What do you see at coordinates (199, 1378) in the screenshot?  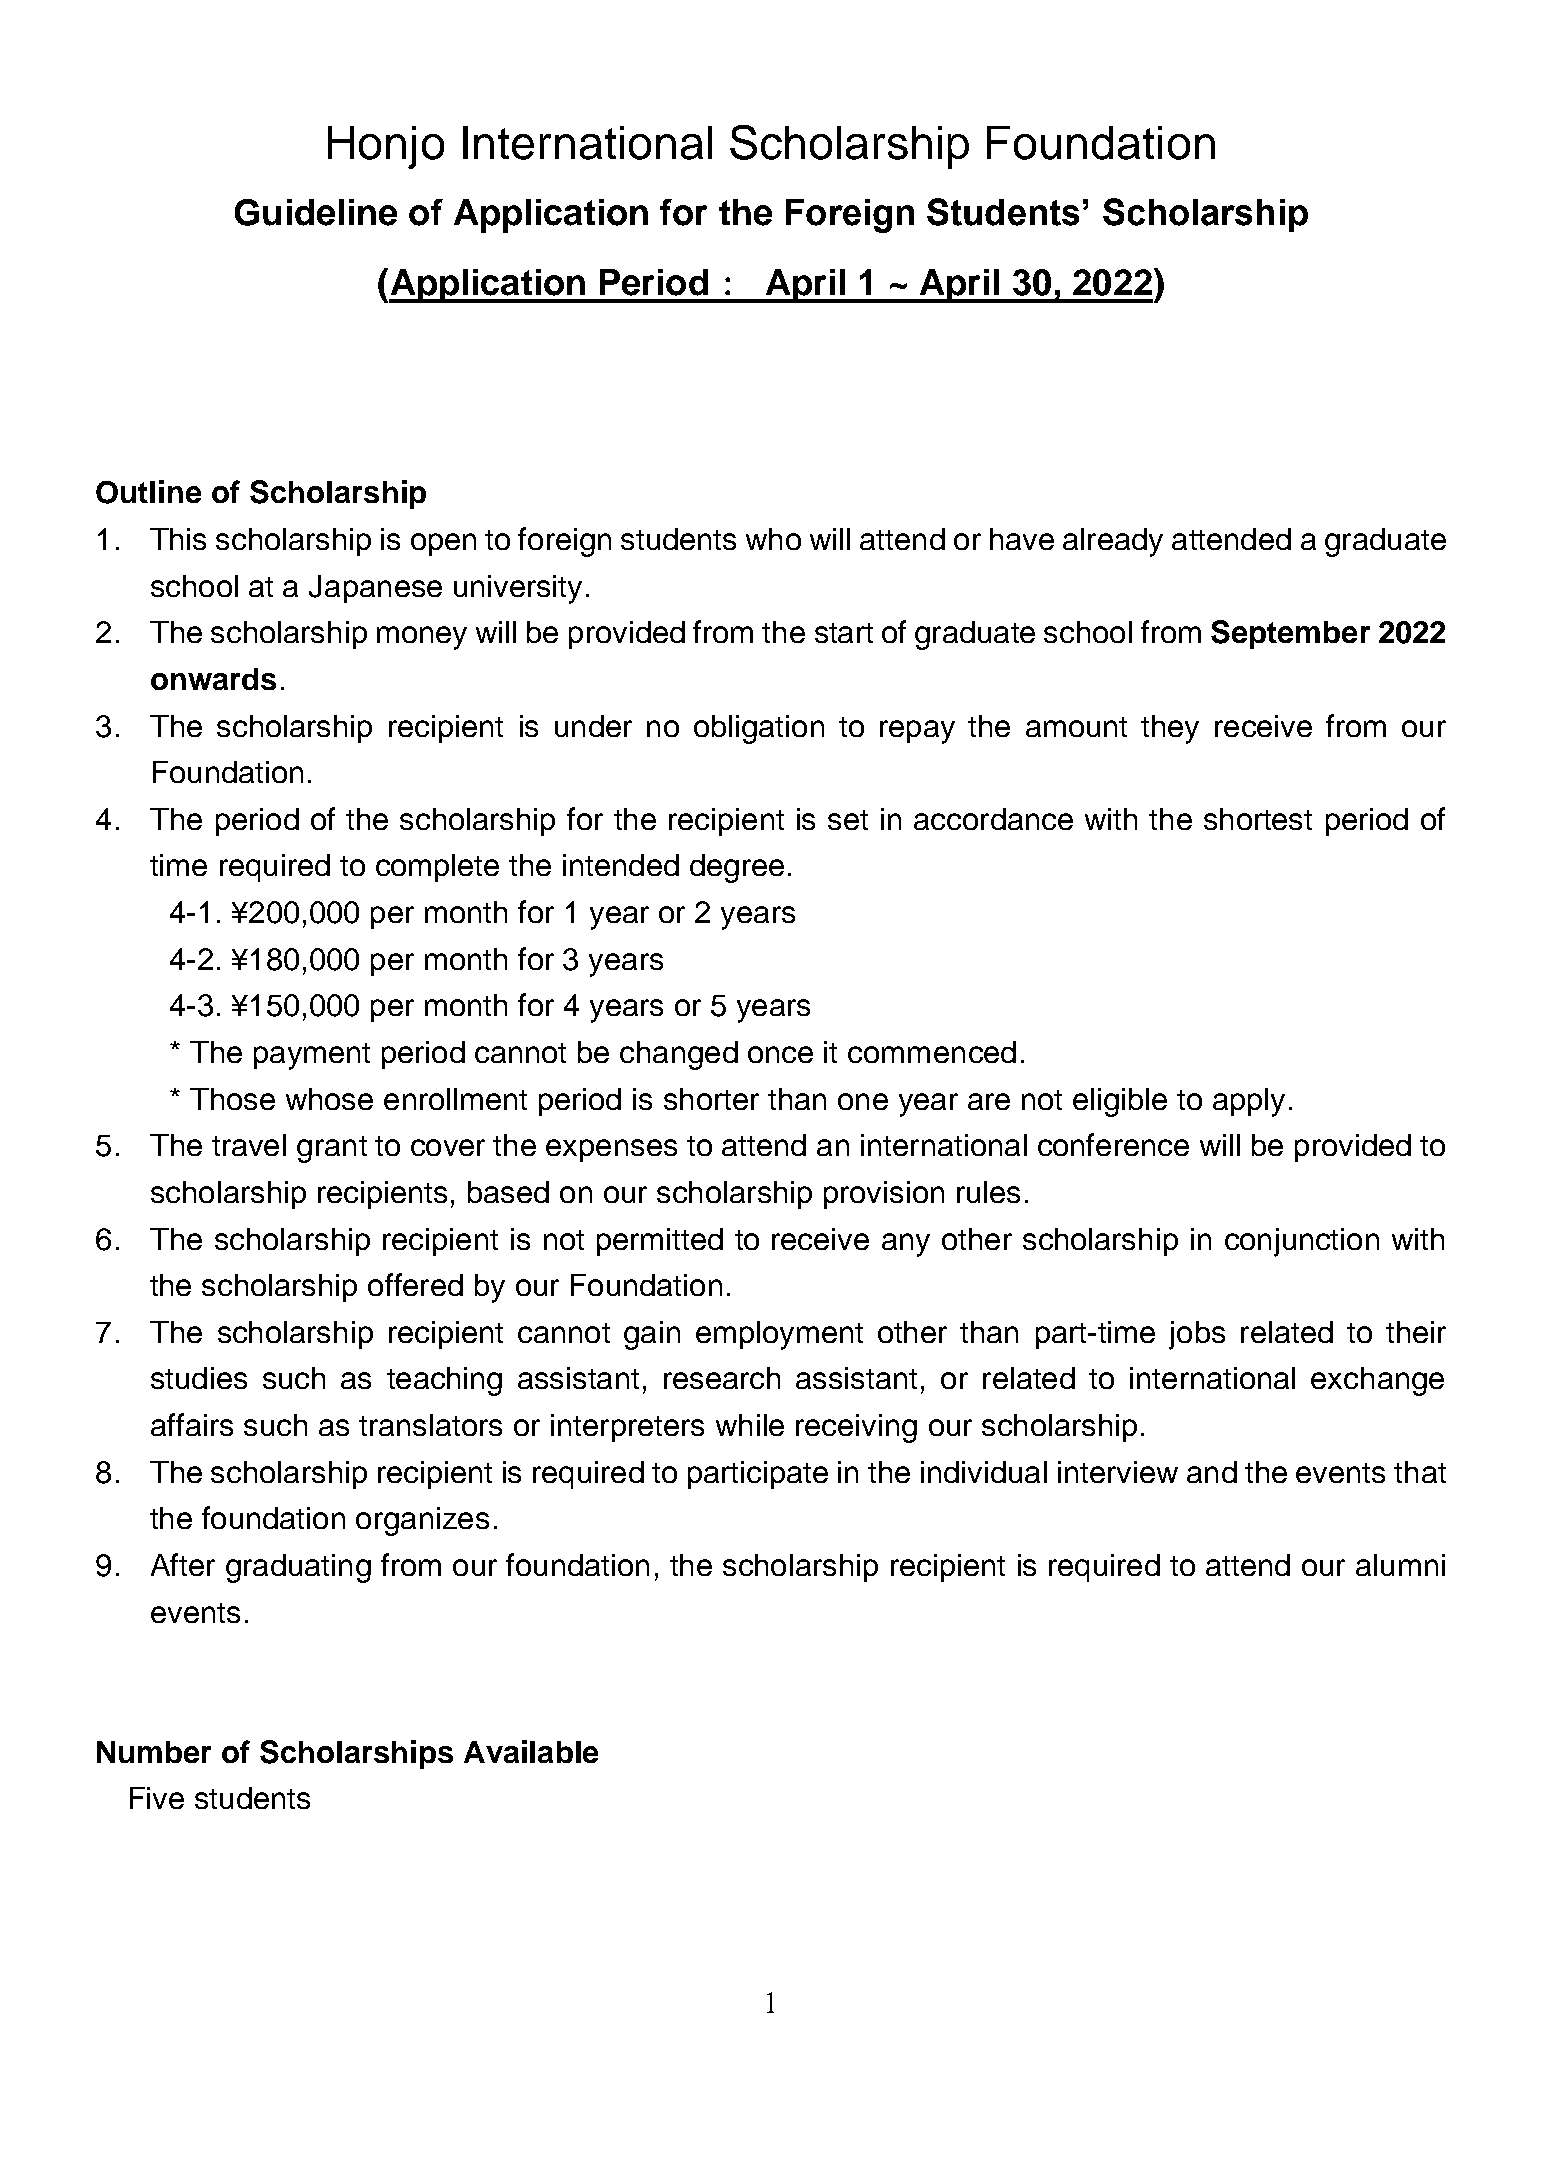 I see `studies` at bounding box center [199, 1378].
